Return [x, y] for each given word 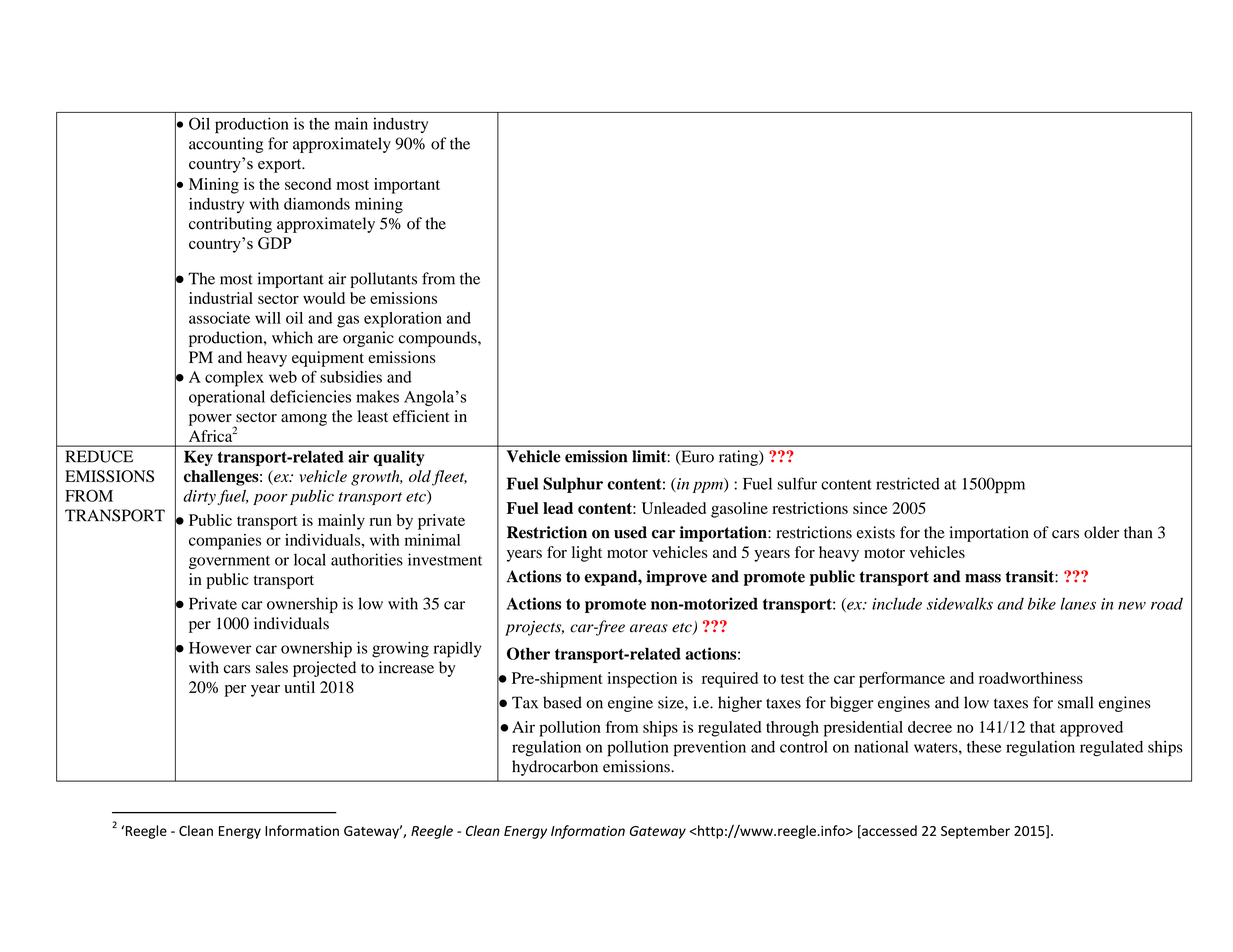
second [308, 184]
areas [649, 628]
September [975, 832]
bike [1042, 603]
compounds [439, 339]
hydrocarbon [555, 768]
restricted [908, 483]
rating [739, 458]
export [281, 166]
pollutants [383, 280]
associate [219, 318]
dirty [200, 497]
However [220, 648]
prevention [710, 748]
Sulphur [573, 485]
